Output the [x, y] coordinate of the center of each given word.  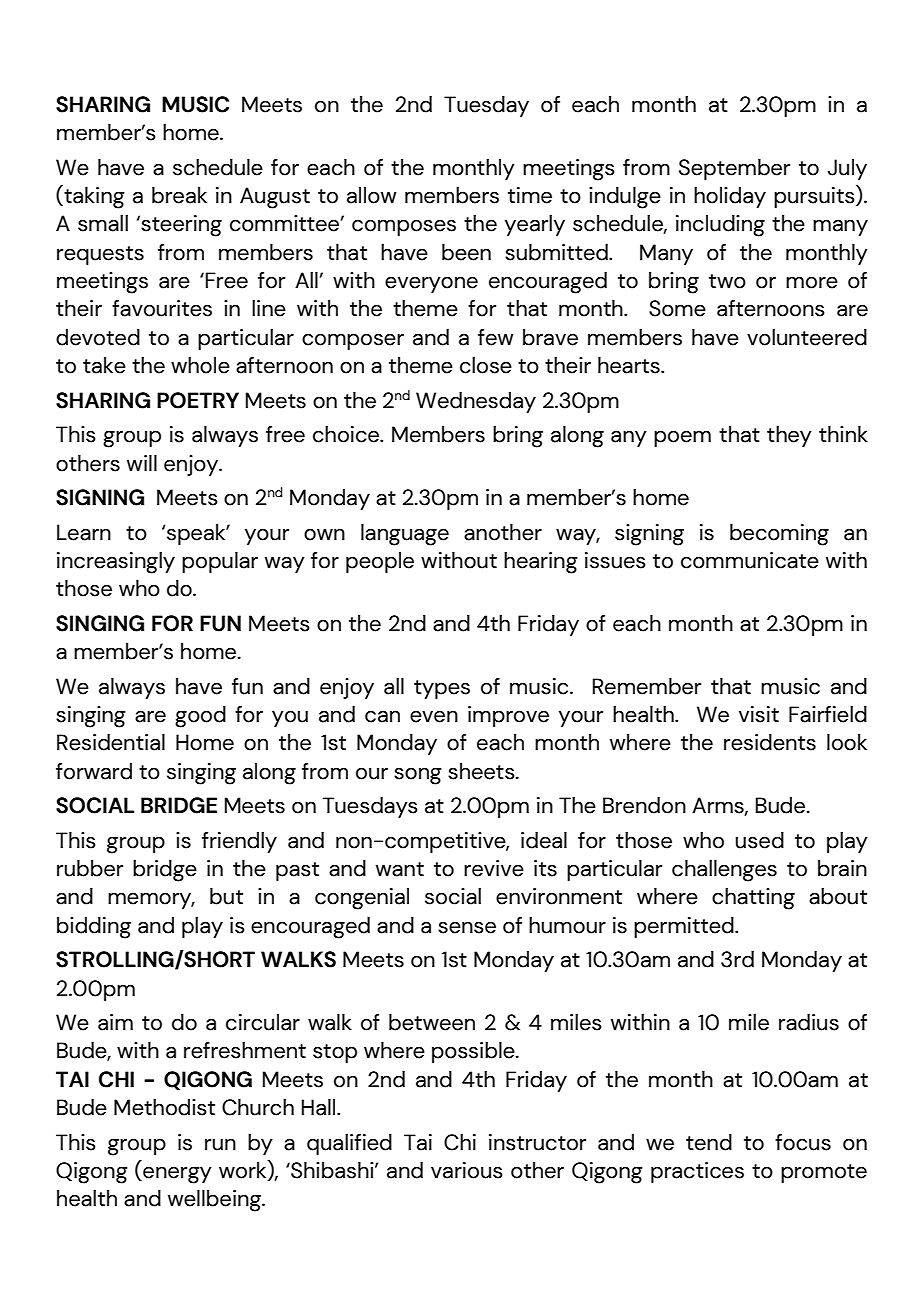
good [200, 717]
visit [759, 714]
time [530, 195]
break [179, 195]
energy [176, 1175]
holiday [730, 197]
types [442, 689]
